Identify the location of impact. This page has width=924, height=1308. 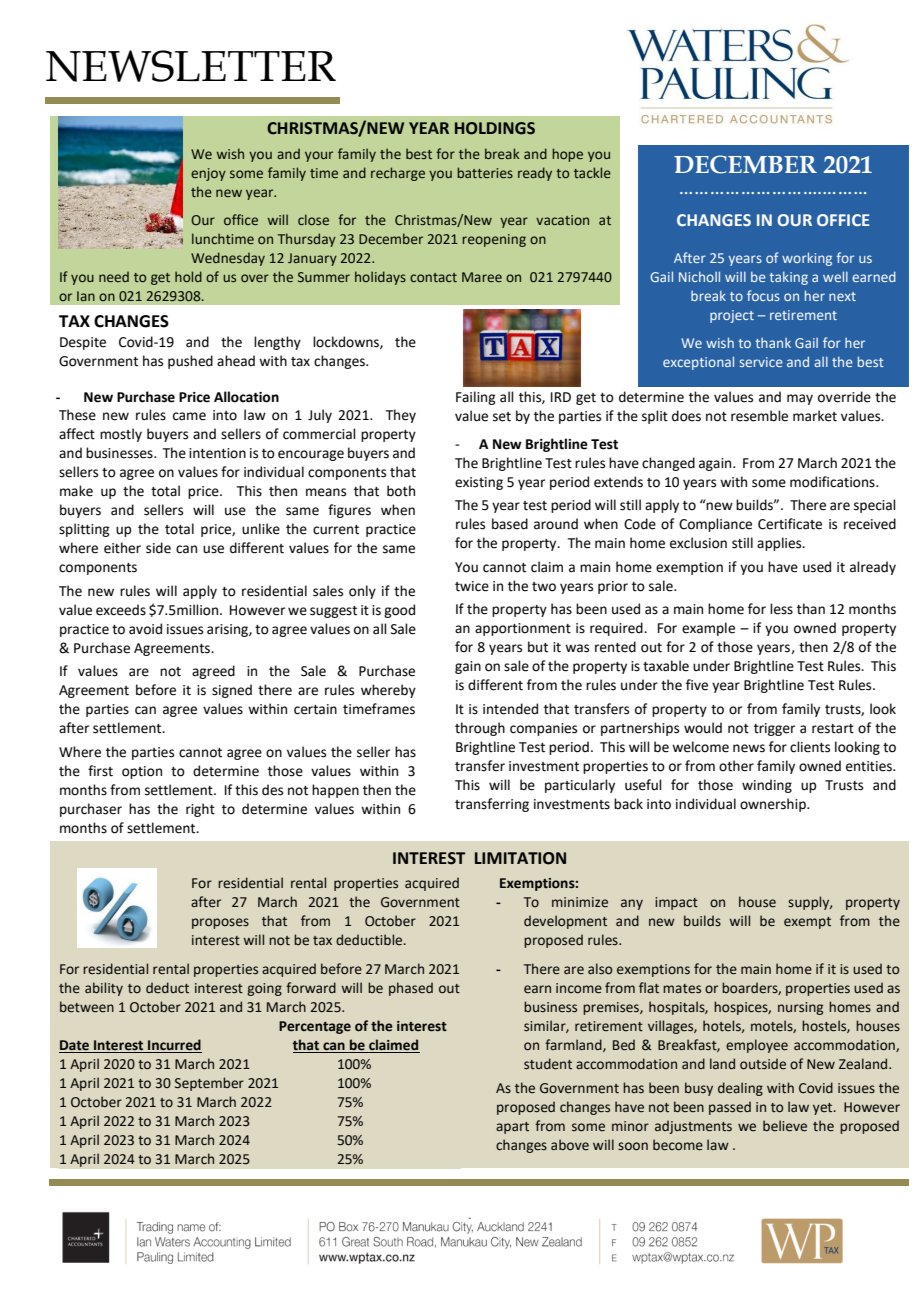
(676, 903).
